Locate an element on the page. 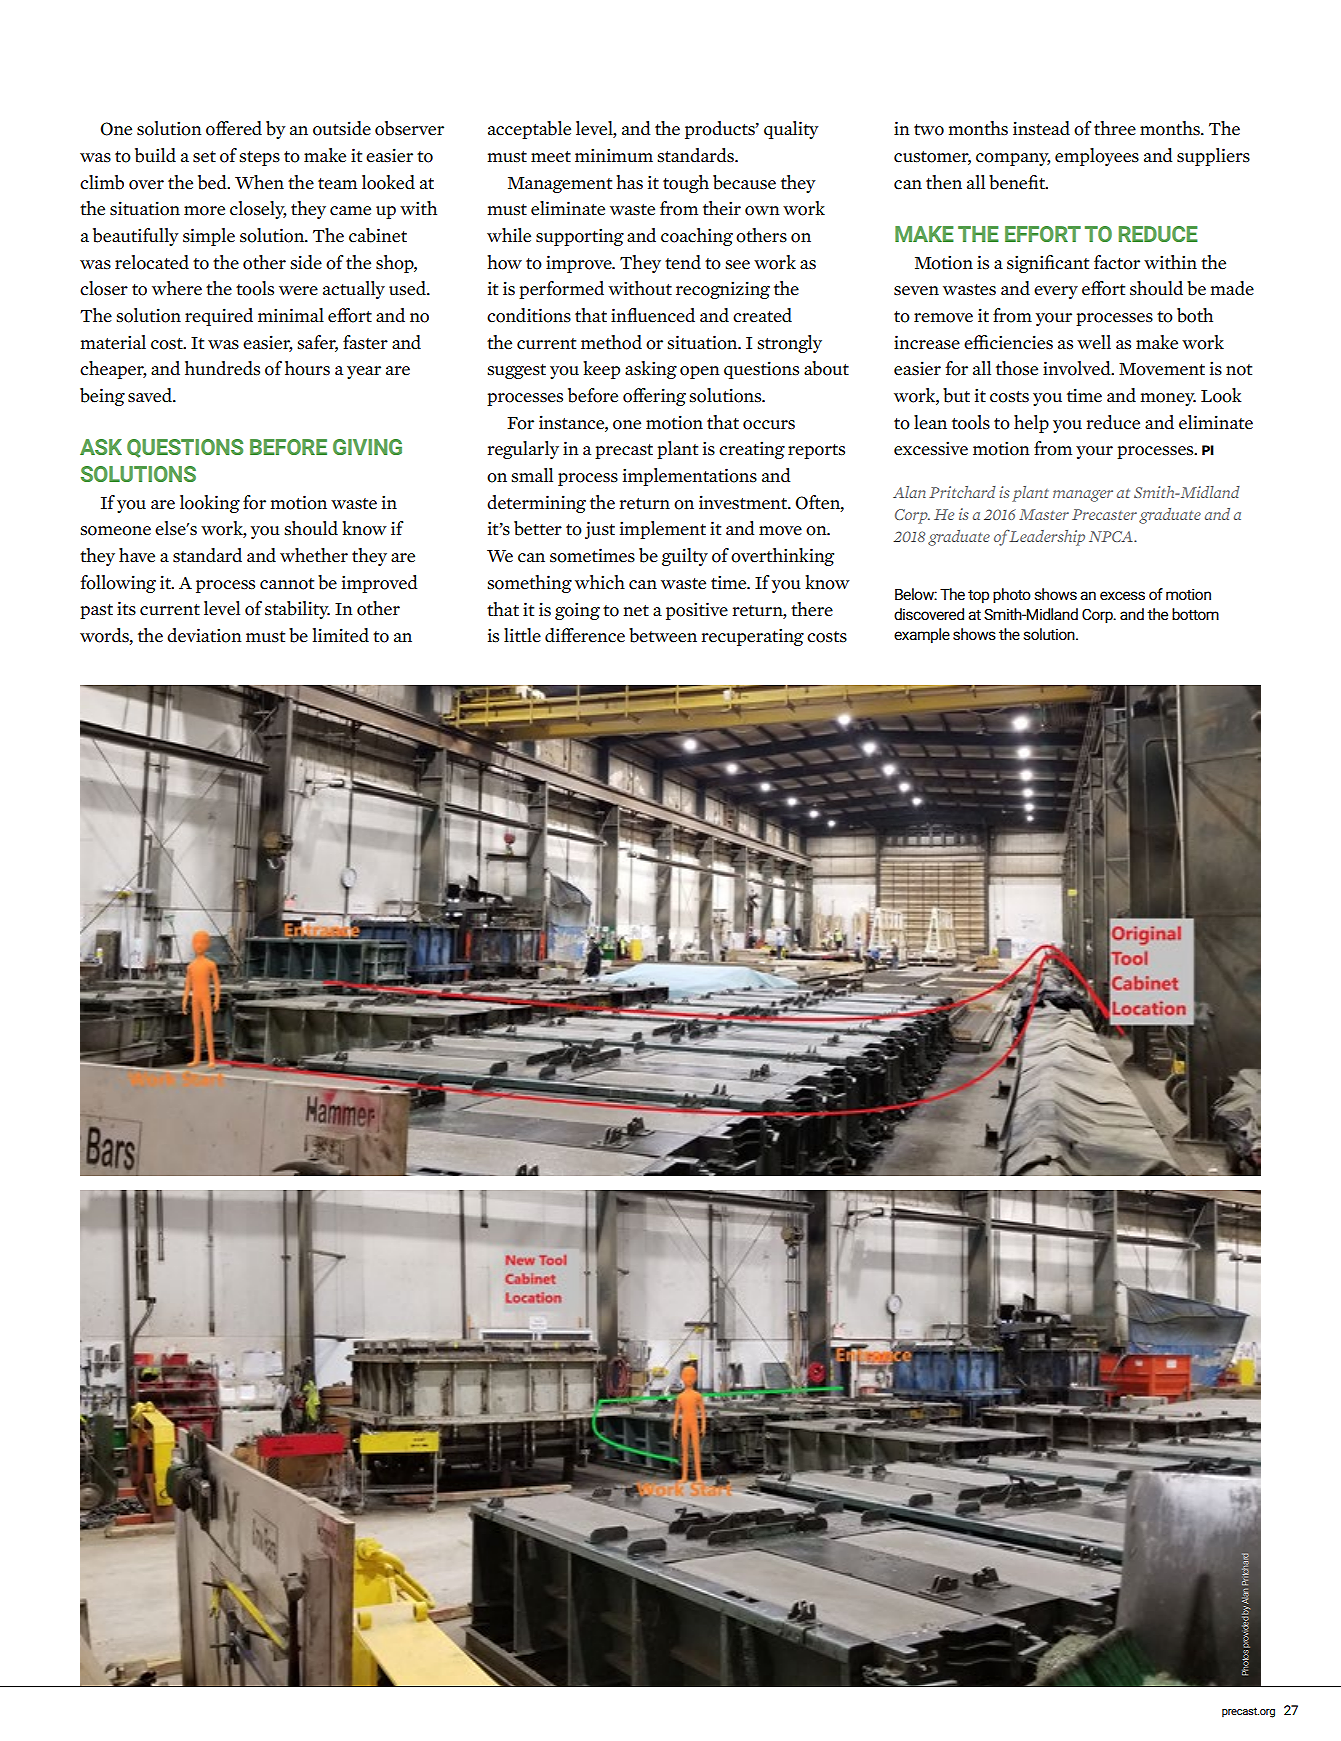 This image has height=1741, width=1341. minimum is located at coordinates (614, 155).
